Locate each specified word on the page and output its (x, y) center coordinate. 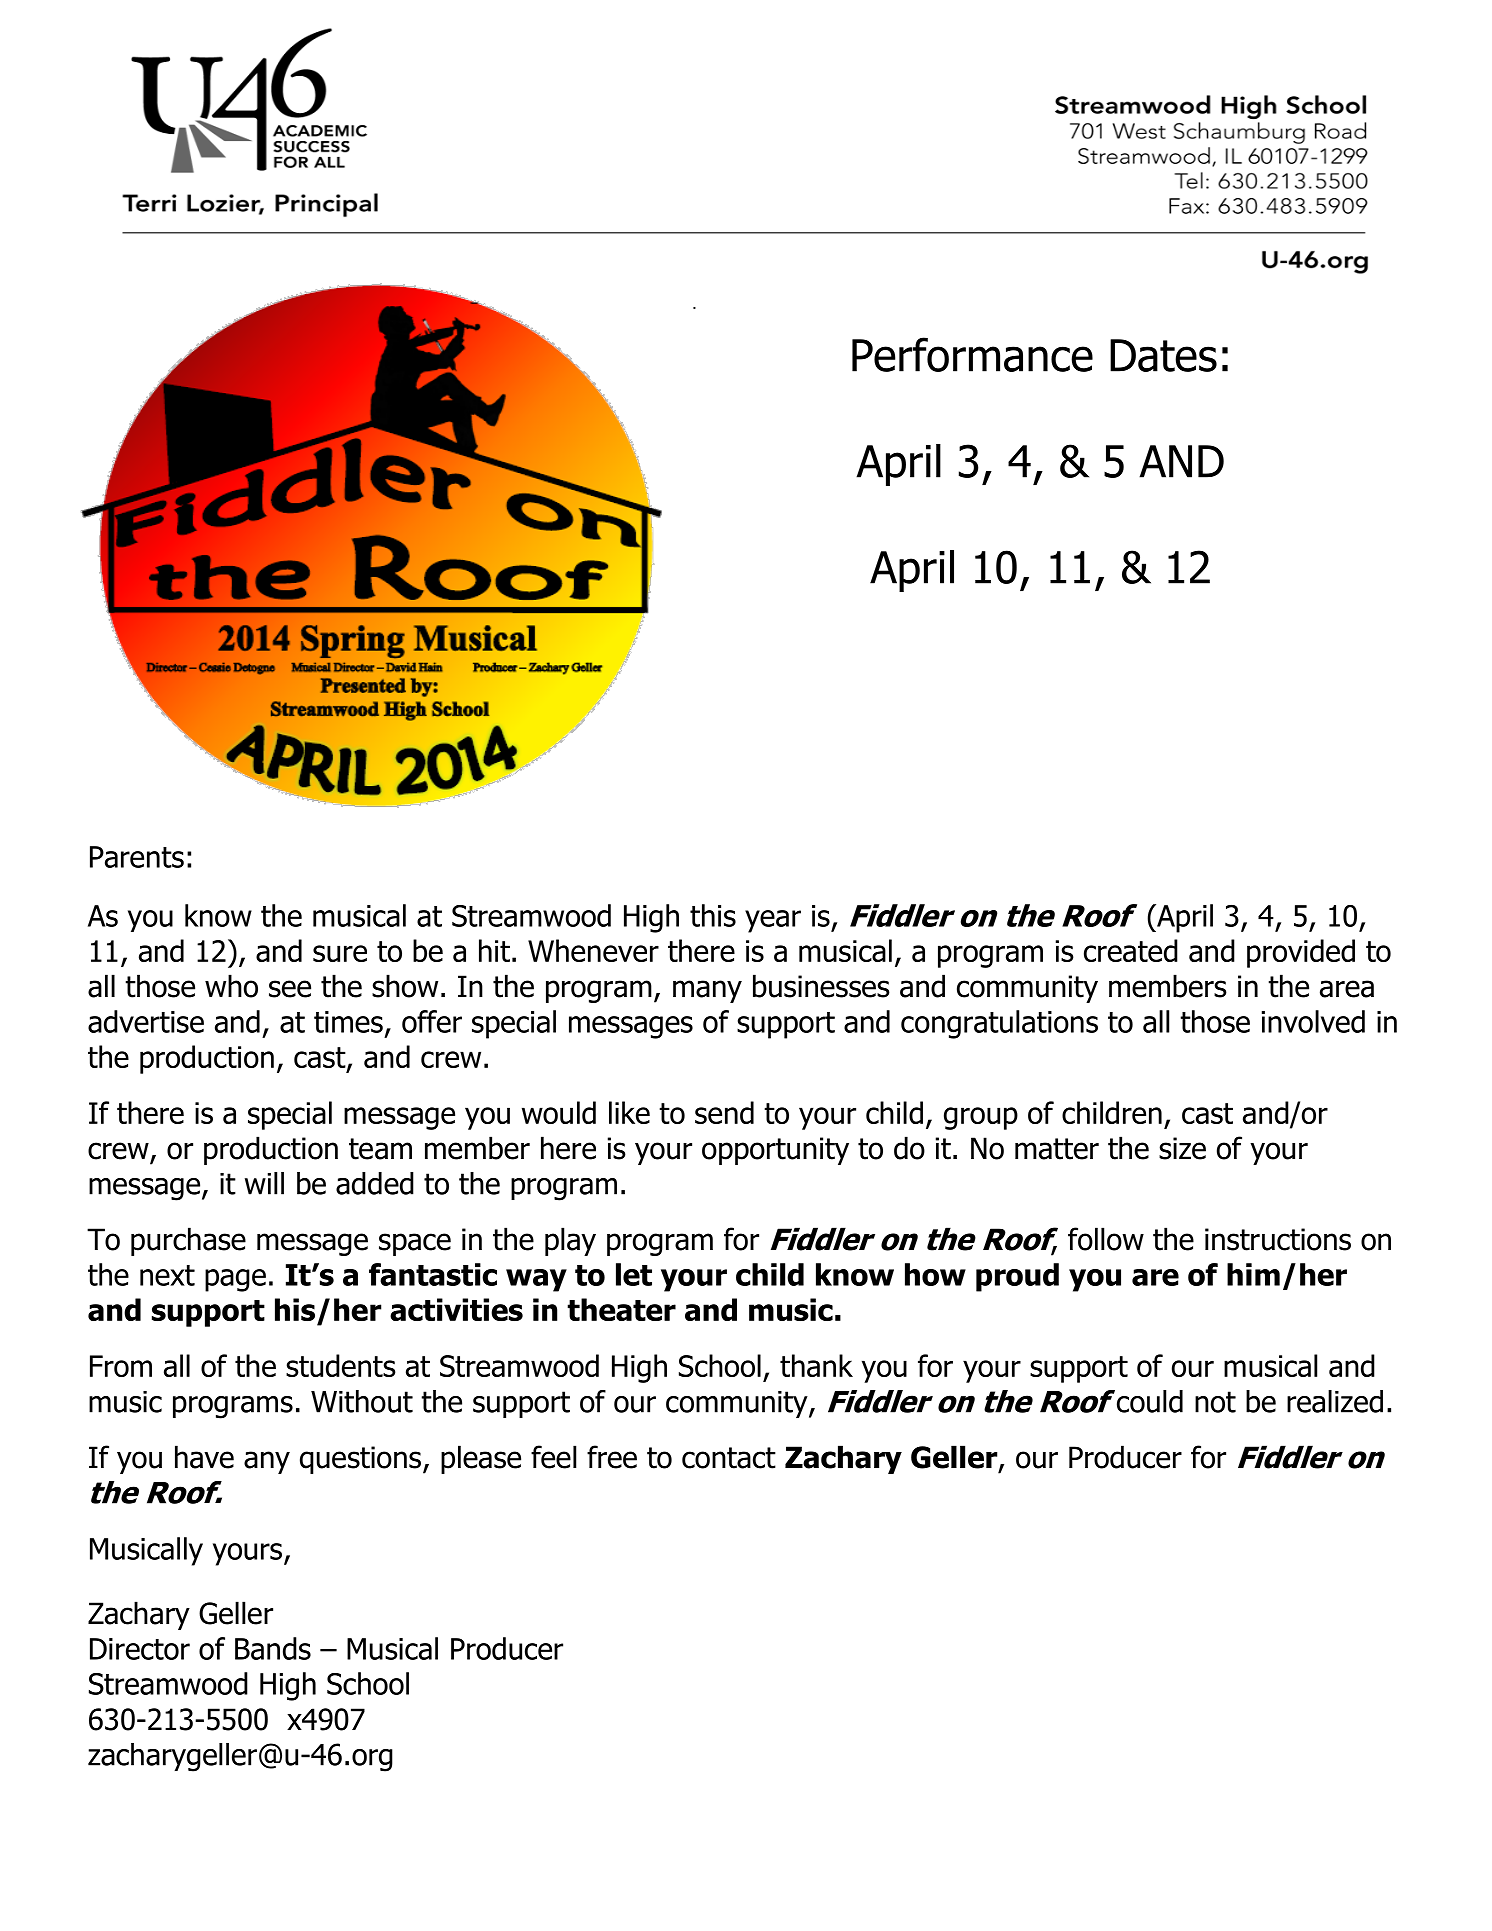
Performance (972, 354)
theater (621, 1309)
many (707, 991)
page (235, 1280)
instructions (1278, 1239)
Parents (137, 857)
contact (729, 1458)
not (1215, 1402)
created (1131, 950)
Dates (1163, 355)
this (713, 915)
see (290, 989)
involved (1313, 1021)
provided (1301, 953)
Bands (273, 1648)
